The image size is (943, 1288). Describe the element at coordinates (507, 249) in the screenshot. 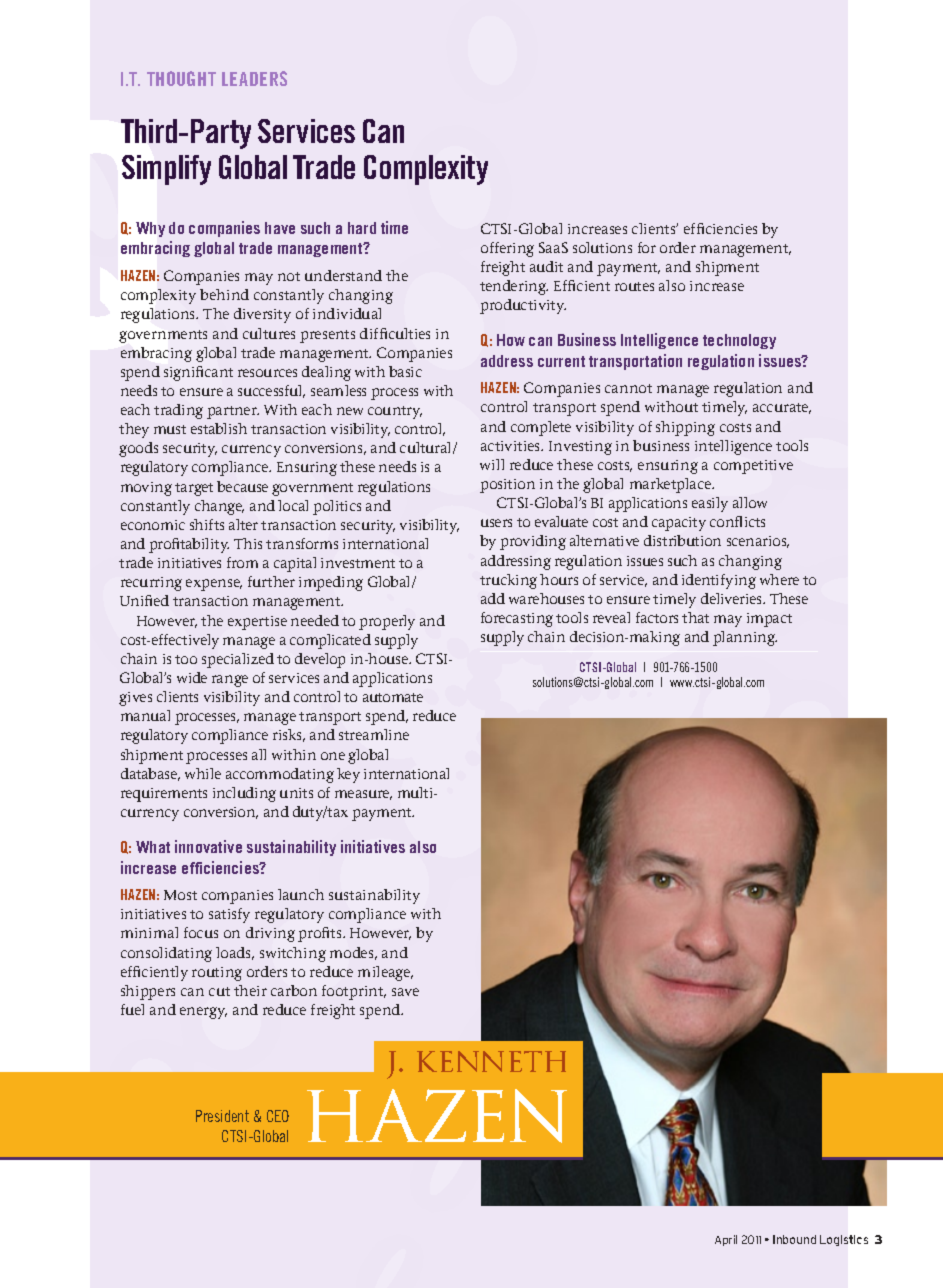

I see `offering` at that location.
